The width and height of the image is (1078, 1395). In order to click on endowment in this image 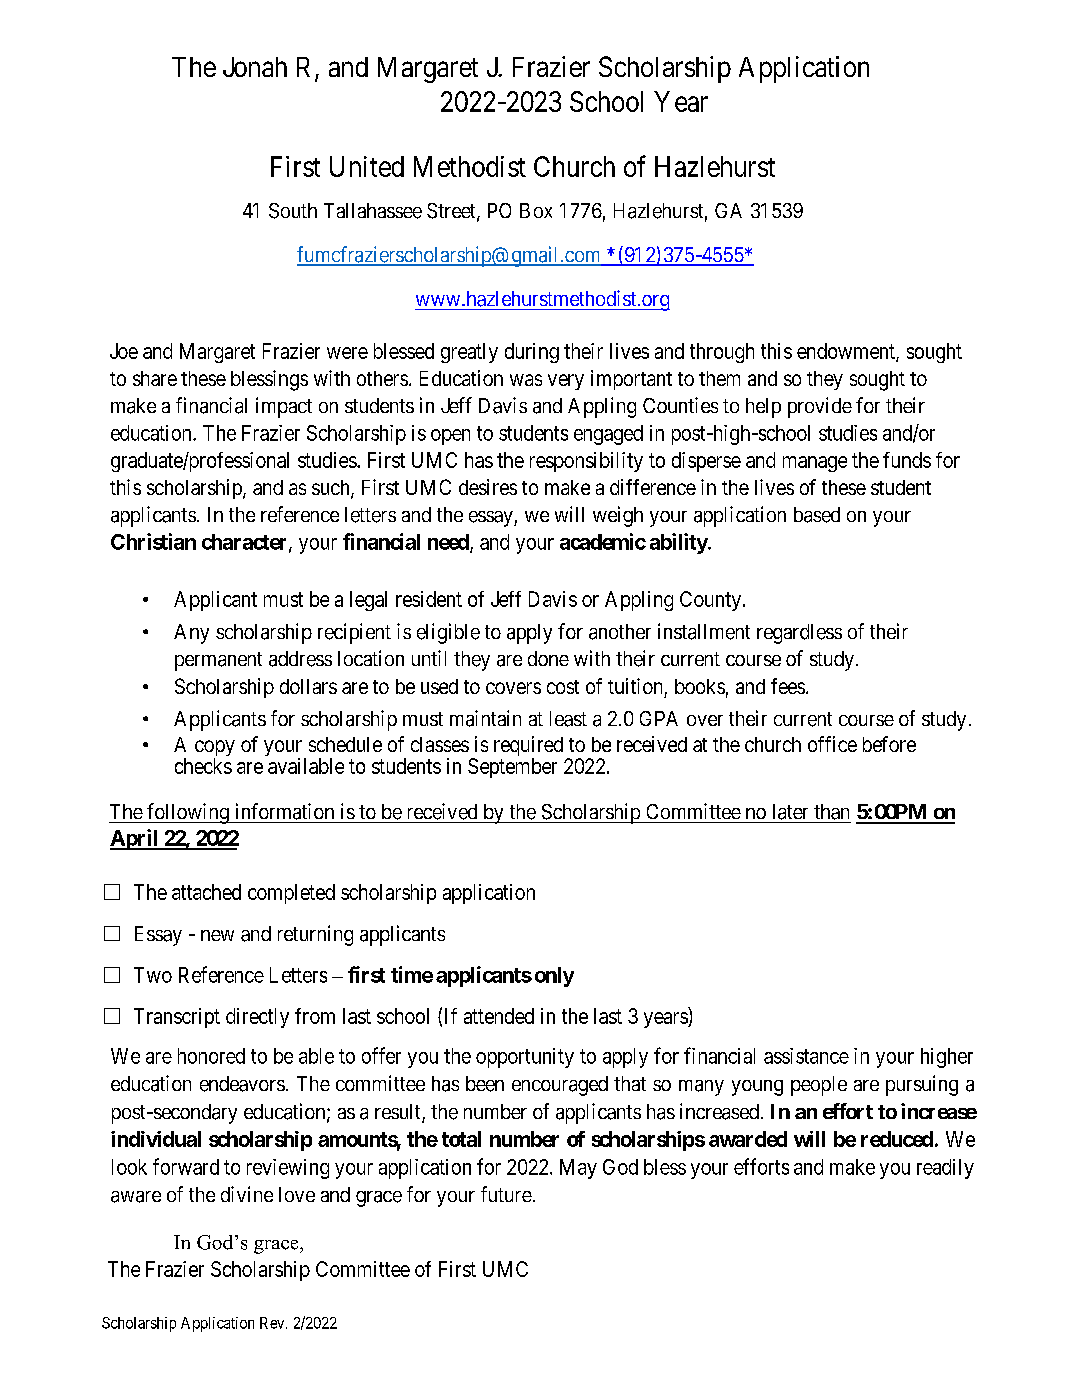, I will do `click(847, 352)`.
